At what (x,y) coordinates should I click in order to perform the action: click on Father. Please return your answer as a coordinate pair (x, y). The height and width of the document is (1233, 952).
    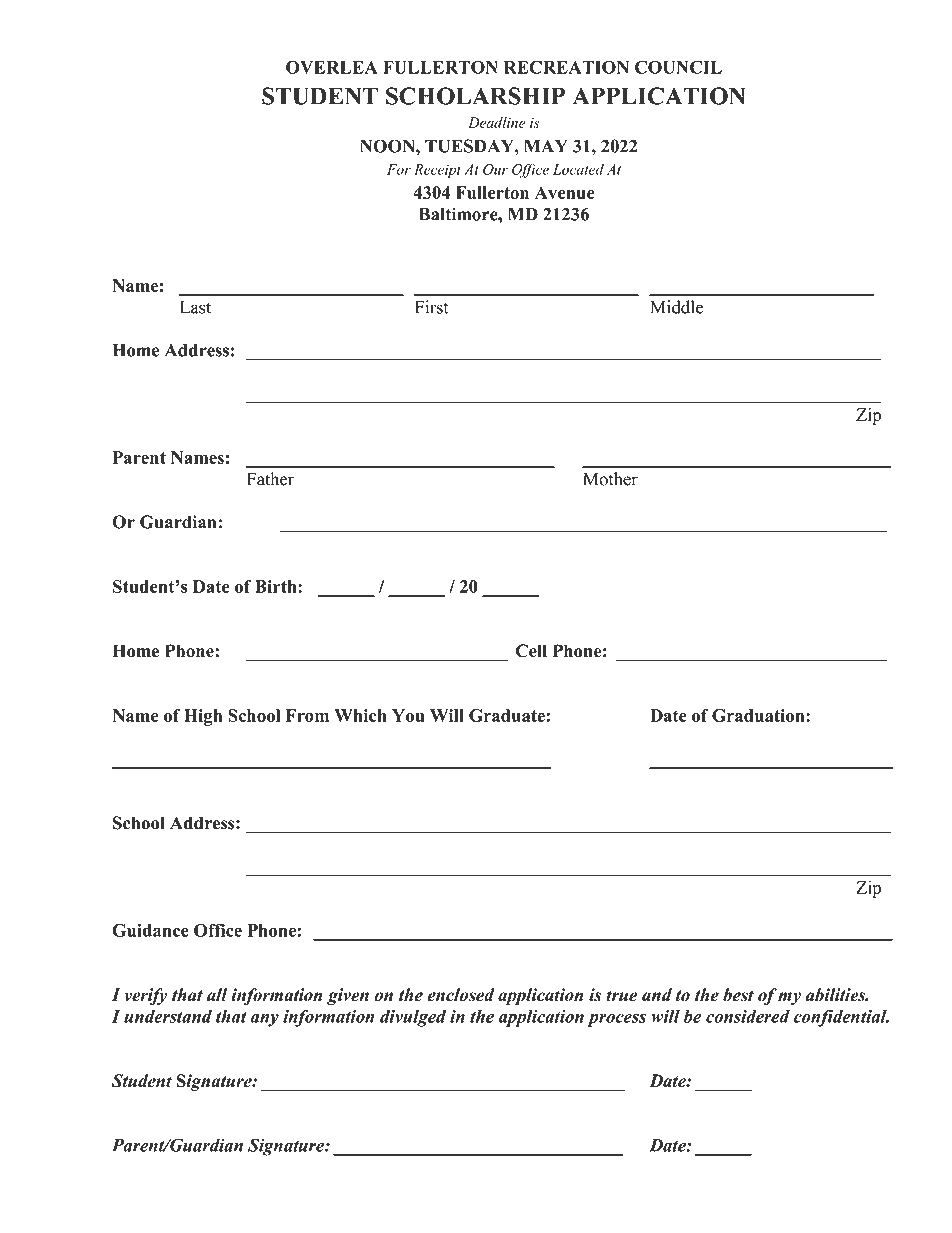
    Looking at the image, I should click on (270, 479).
